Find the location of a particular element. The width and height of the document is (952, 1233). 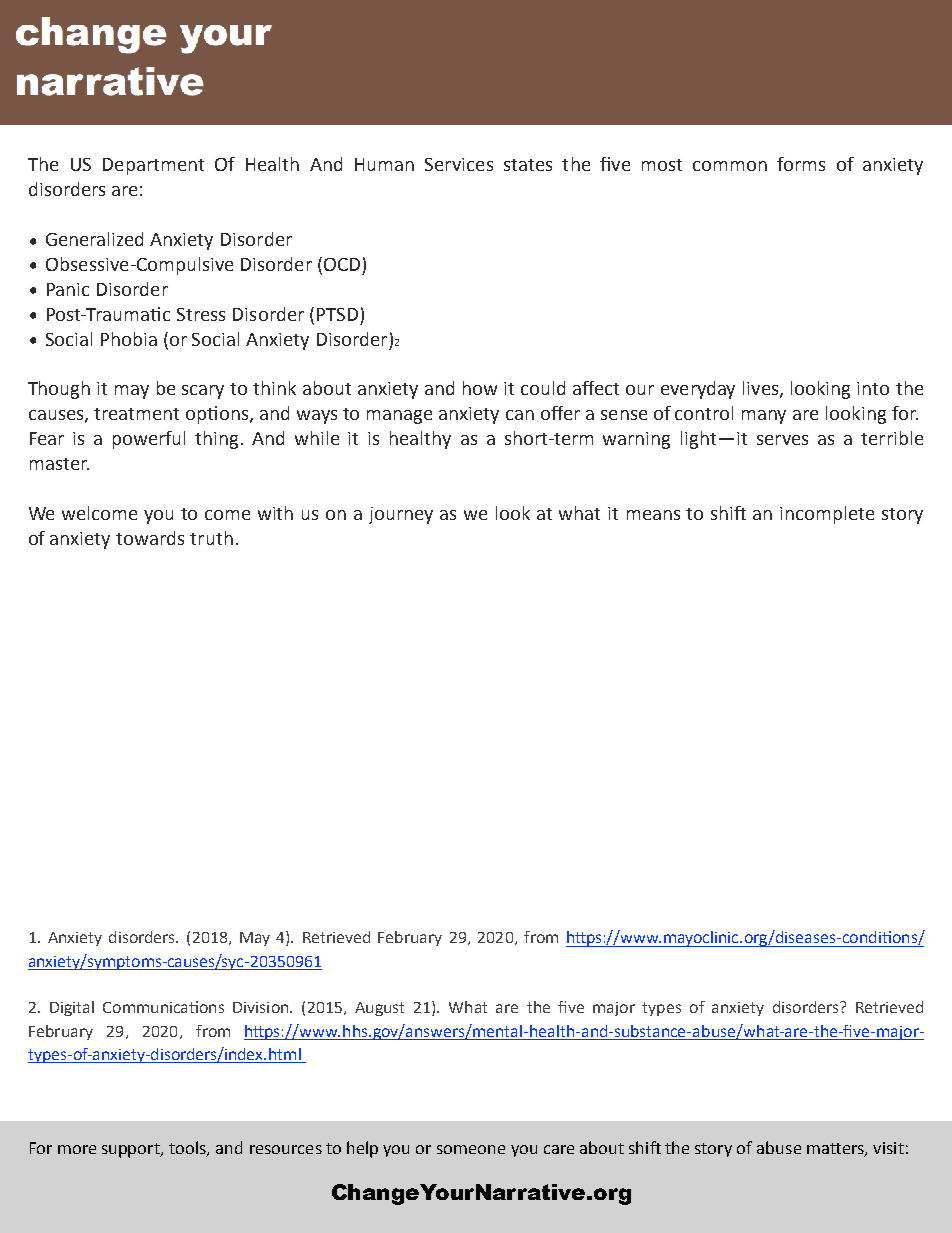

towards is located at coordinates (150, 538).
